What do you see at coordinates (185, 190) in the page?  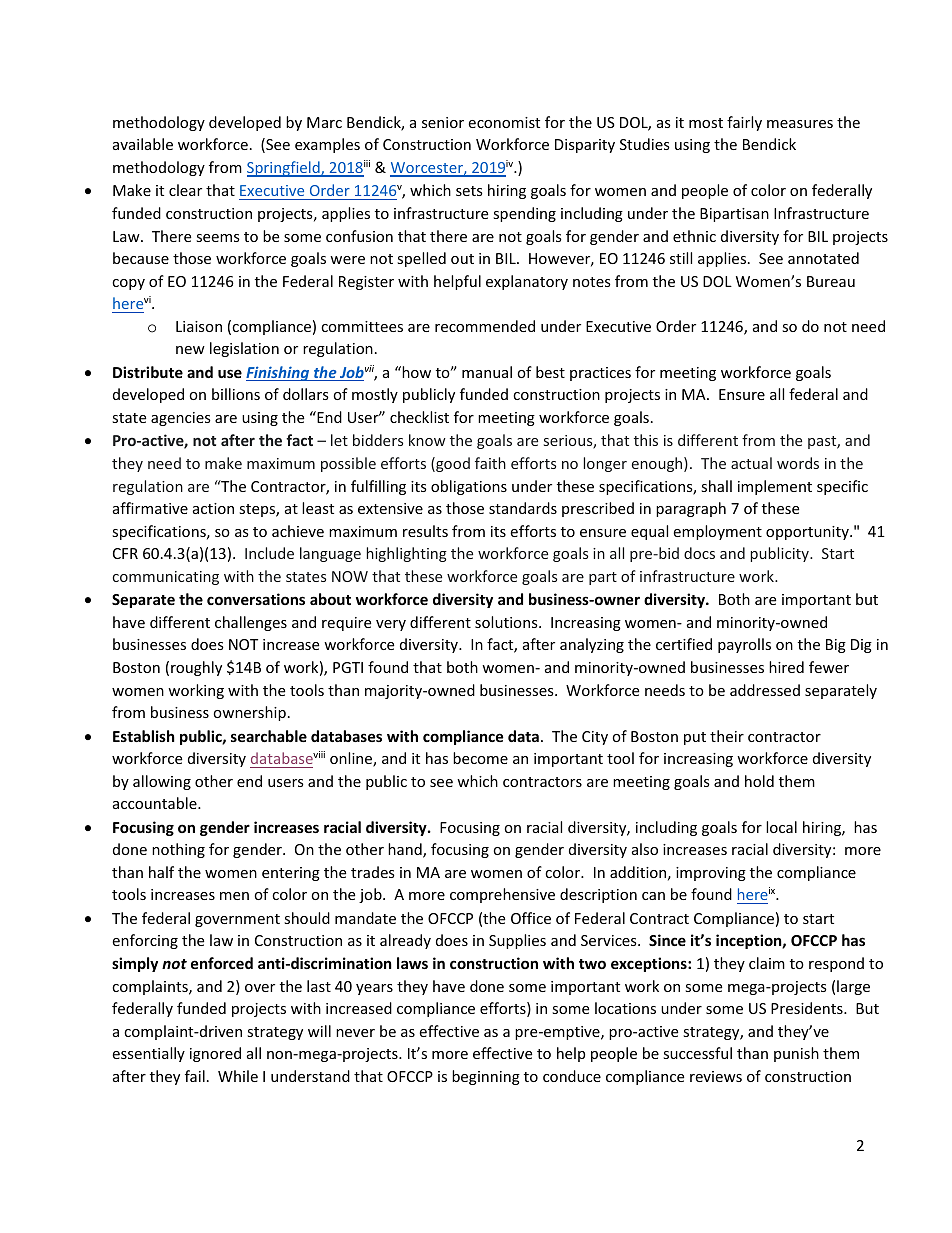 I see `clear` at bounding box center [185, 190].
